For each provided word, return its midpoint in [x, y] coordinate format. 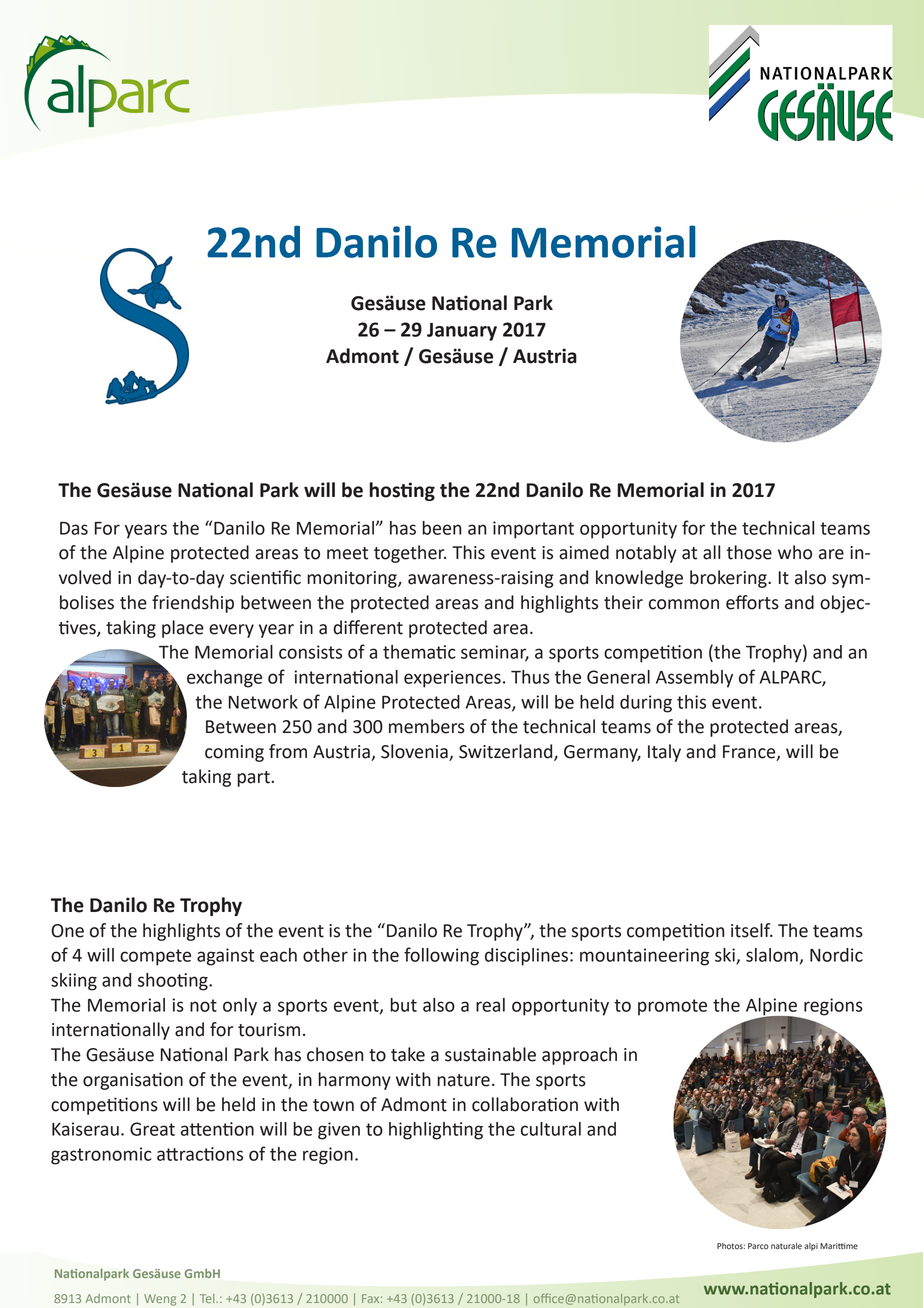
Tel [208, 1298]
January [462, 332]
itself [752, 930]
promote [672, 1007]
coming [234, 753]
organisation [133, 1081]
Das [74, 528]
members [427, 726]
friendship [193, 604]
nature [463, 1080]
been [441, 528]
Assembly [694, 679]
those [749, 552]
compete [155, 957]
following [441, 956]
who [795, 552]
